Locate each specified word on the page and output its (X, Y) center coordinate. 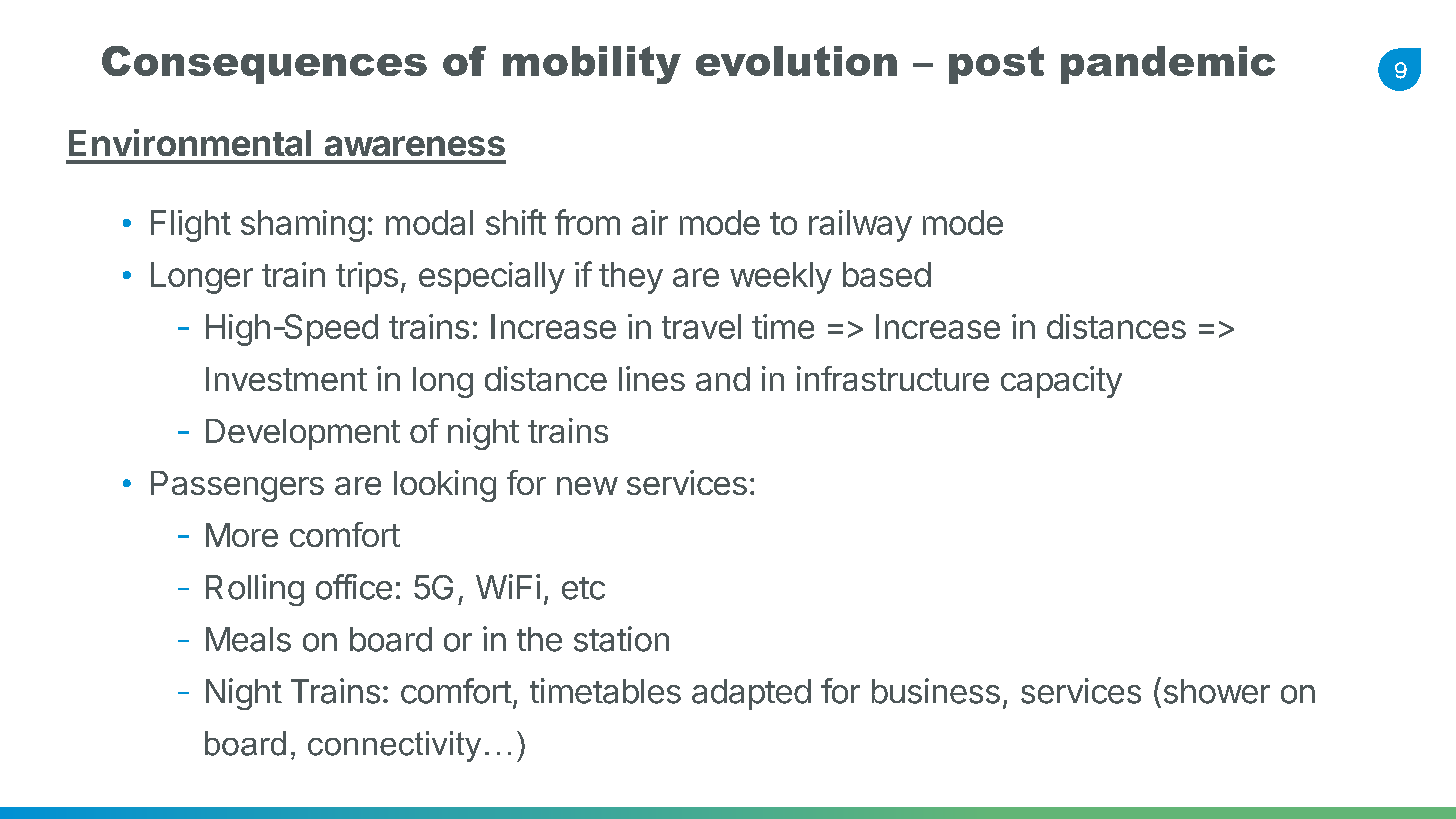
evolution (796, 61)
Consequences (264, 65)
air (650, 222)
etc (583, 588)
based (887, 274)
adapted (751, 694)
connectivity (394, 746)
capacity (1061, 382)
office (354, 587)
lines (652, 378)
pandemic (1168, 65)
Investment (286, 379)
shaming (303, 226)
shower (1217, 691)
